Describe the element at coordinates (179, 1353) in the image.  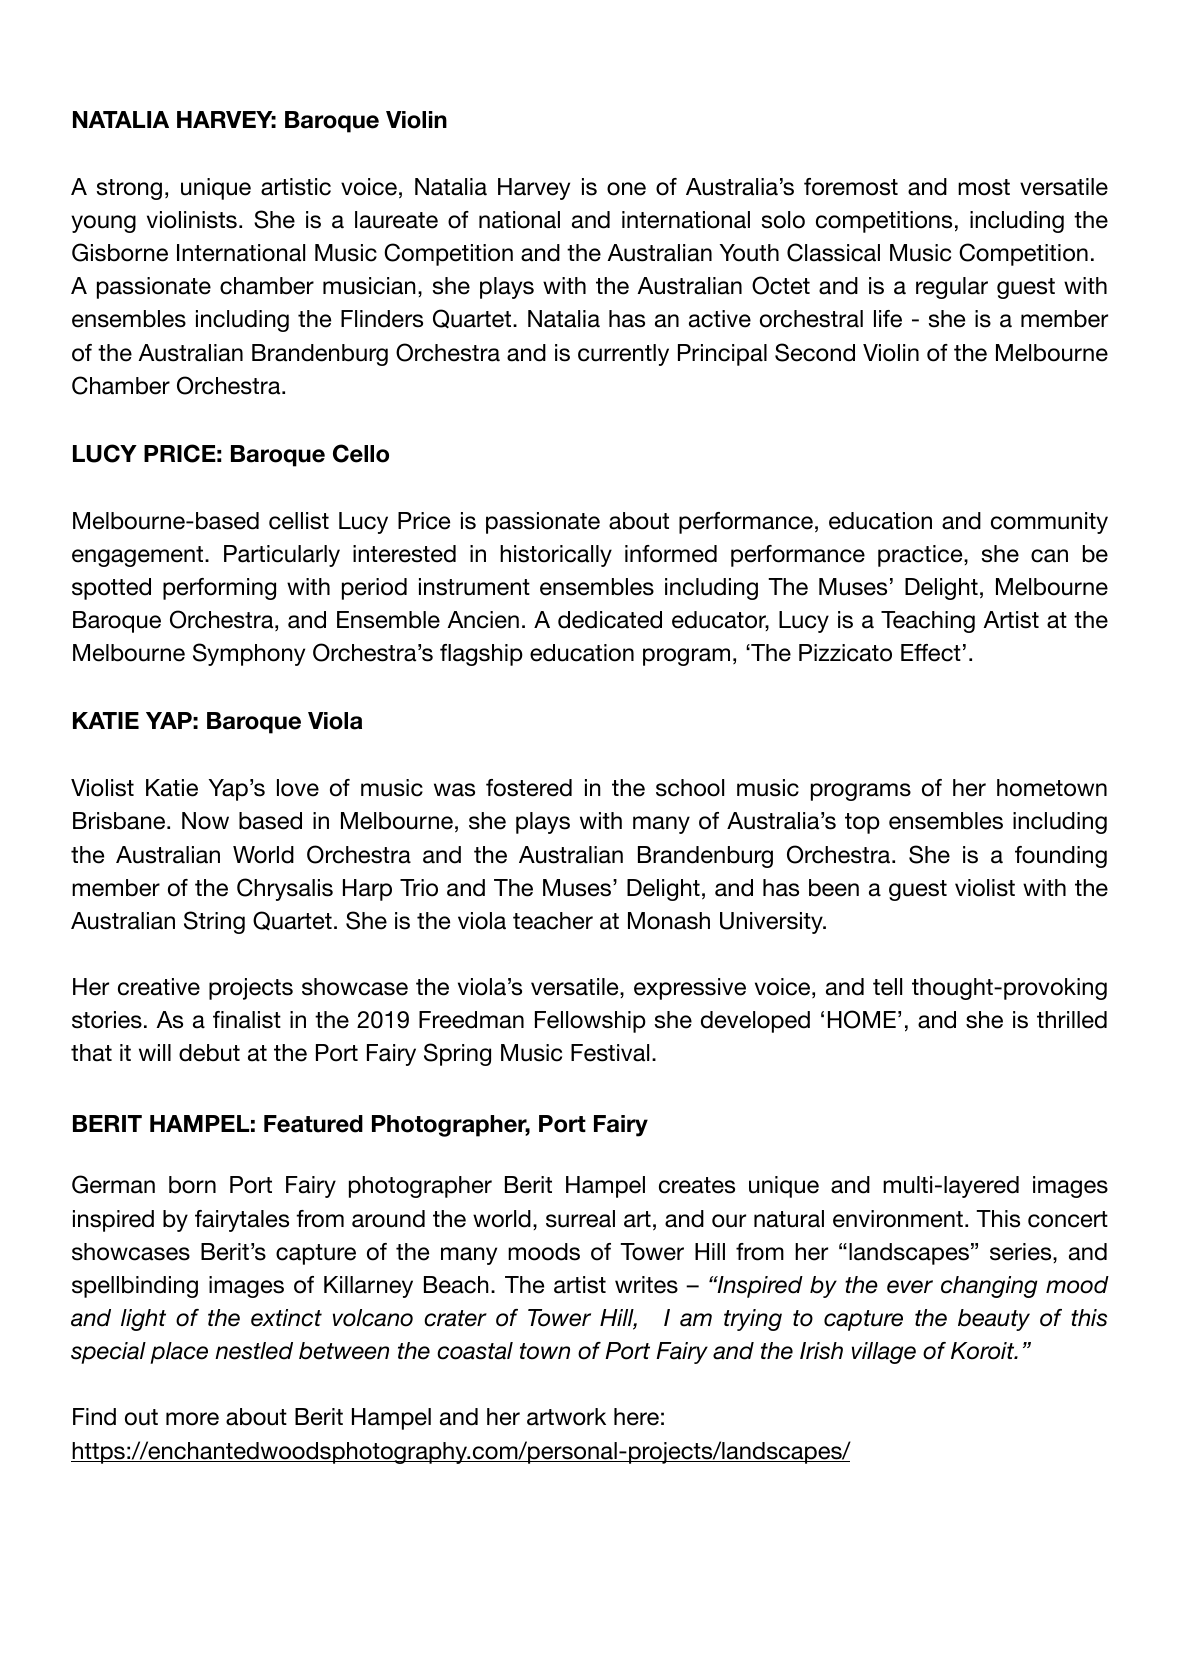
I see `place` at that location.
